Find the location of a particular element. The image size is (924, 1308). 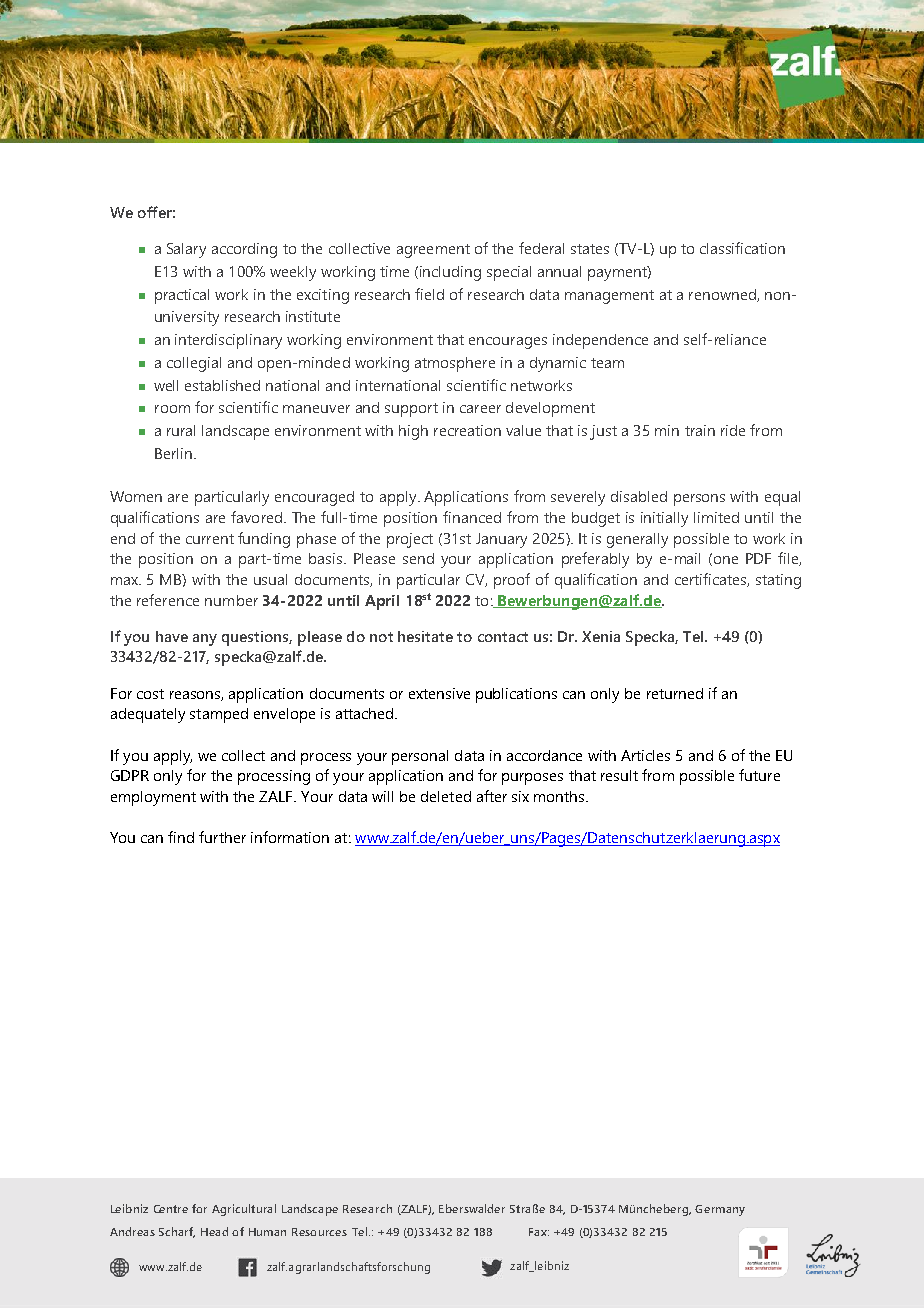

information is located at coordinates (290, 837).
